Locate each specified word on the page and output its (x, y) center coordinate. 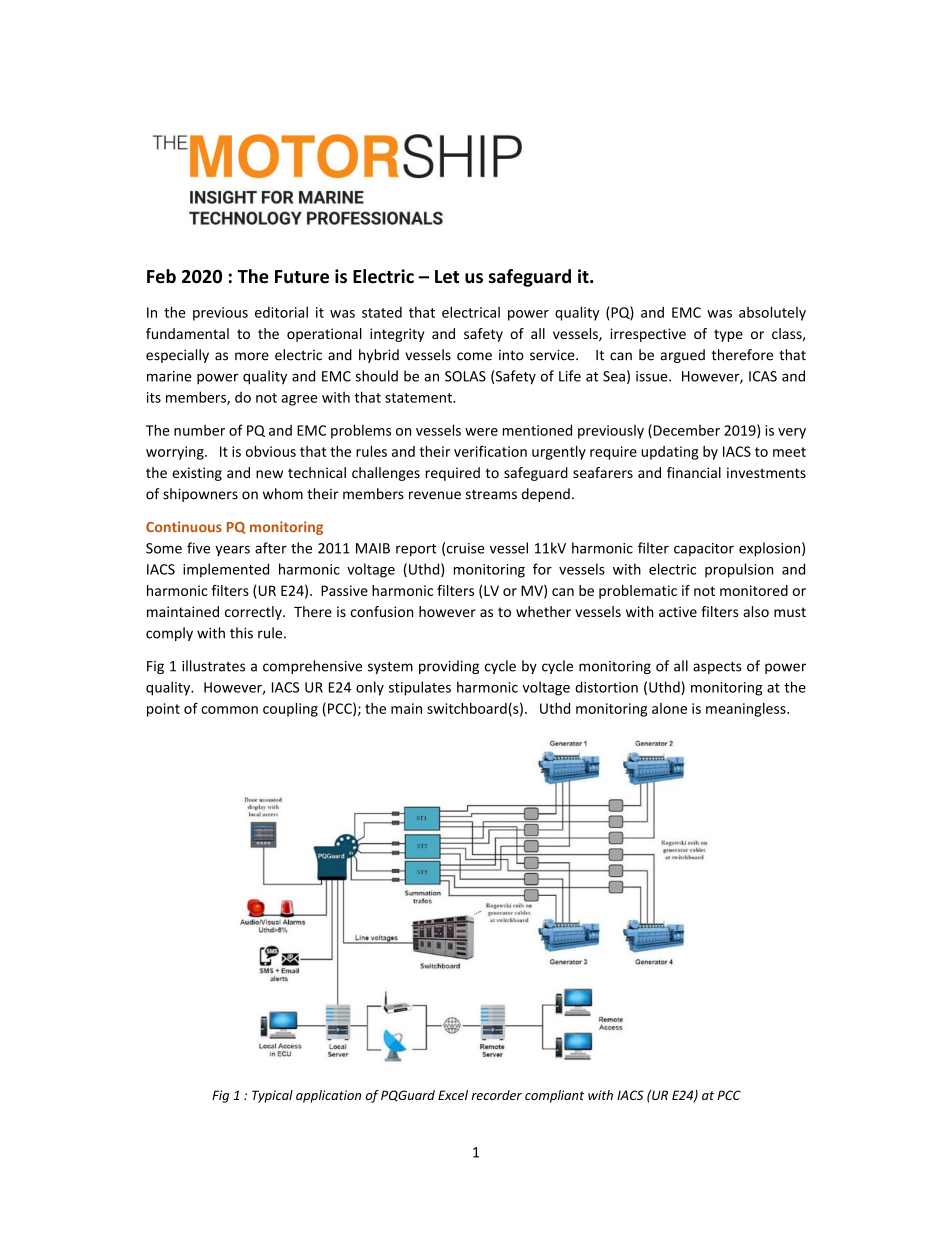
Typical (272, 1096)
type (728, 335)
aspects (717, 668)
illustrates (213, 666)
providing (449, 667)
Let (447, 277)
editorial (281, 312)
